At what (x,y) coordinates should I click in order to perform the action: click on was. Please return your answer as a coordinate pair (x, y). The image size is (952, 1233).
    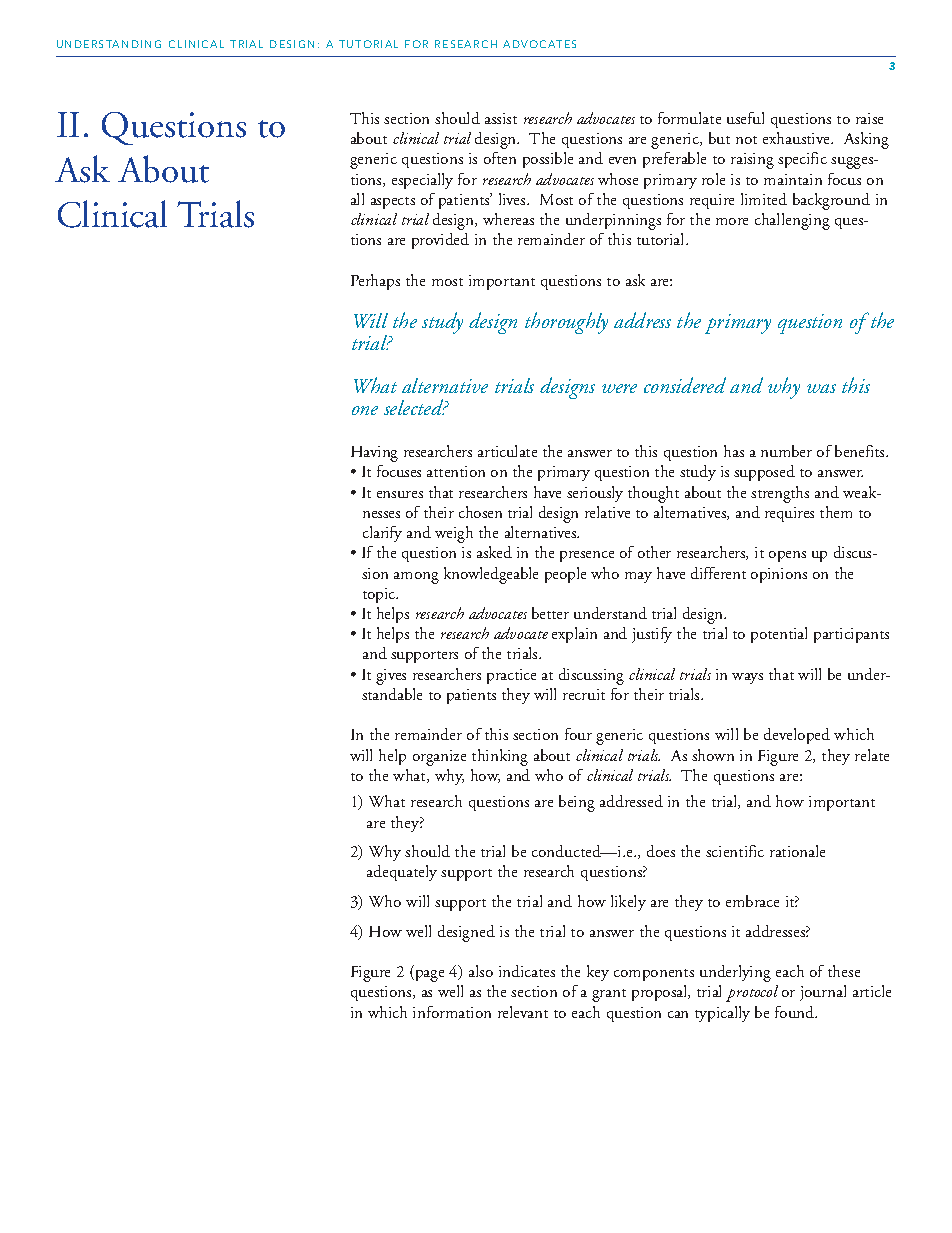
    Looking at the image, I should click on (821, 388).
